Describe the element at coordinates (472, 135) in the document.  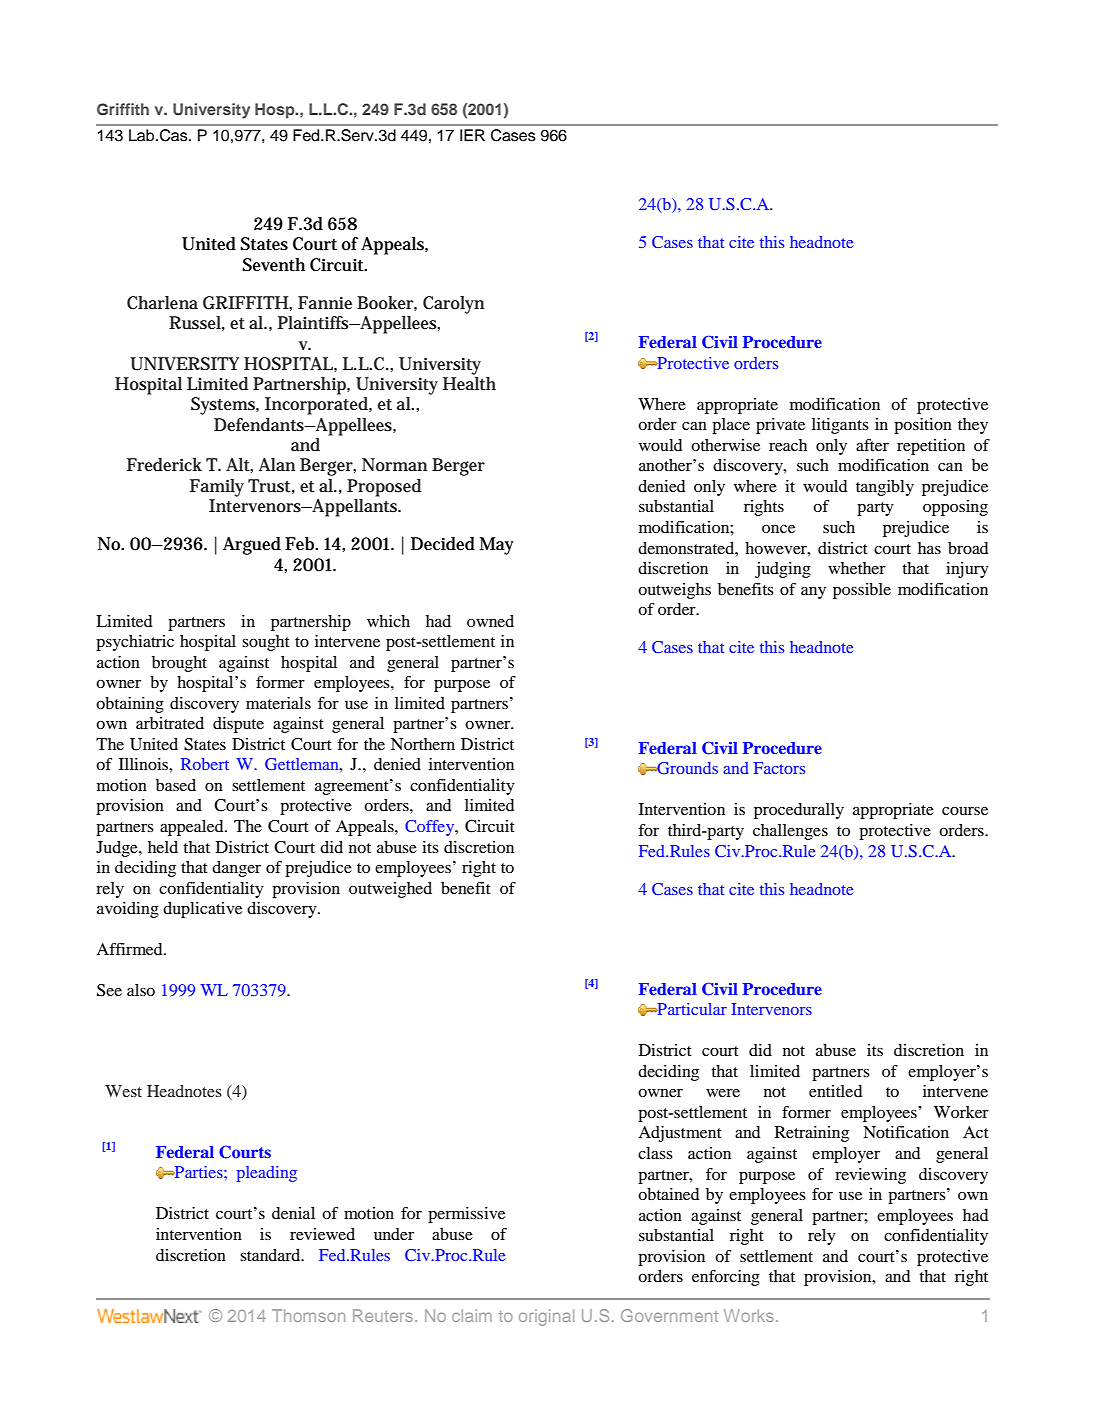
I see `IER` at that location.
